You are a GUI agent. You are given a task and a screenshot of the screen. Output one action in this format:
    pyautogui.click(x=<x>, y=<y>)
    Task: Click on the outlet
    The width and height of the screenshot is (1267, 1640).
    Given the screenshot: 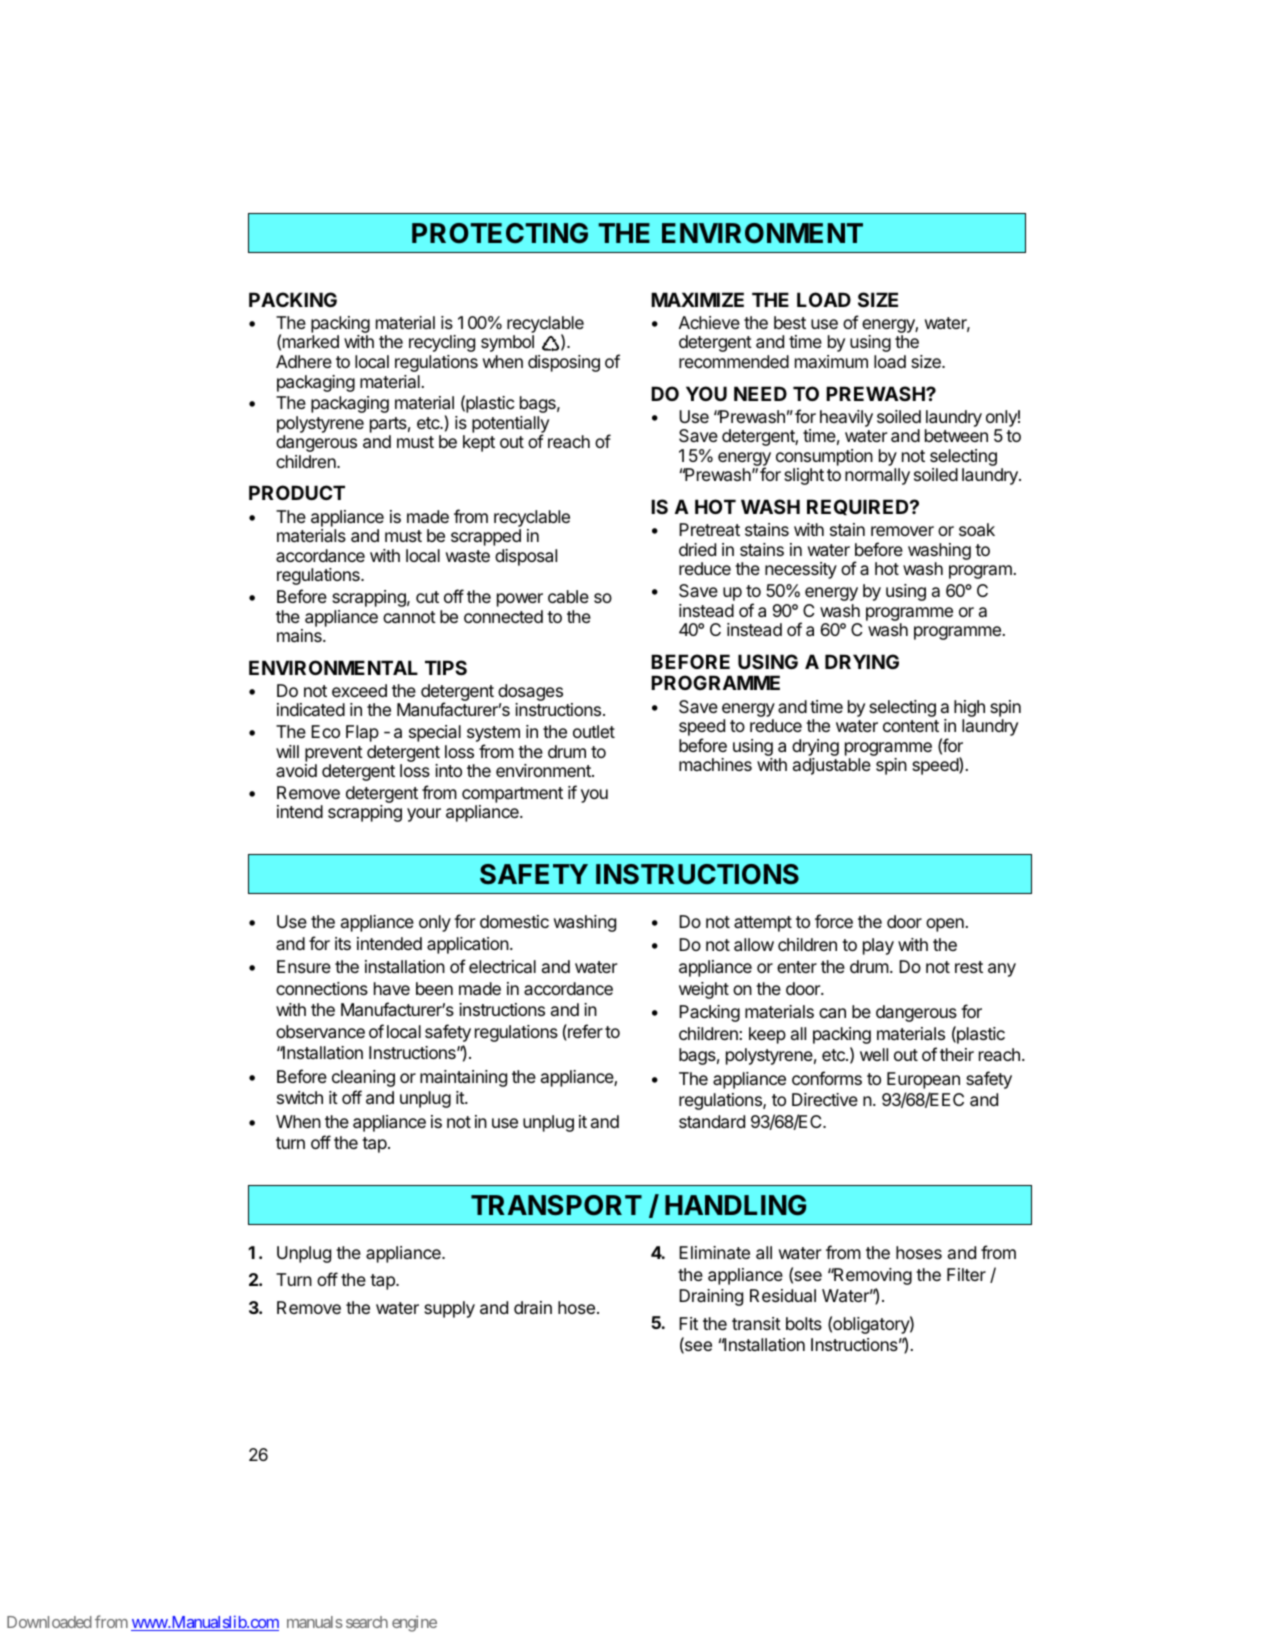 What is the action you would take?
    pyautogui.click(x=594, y=731)
